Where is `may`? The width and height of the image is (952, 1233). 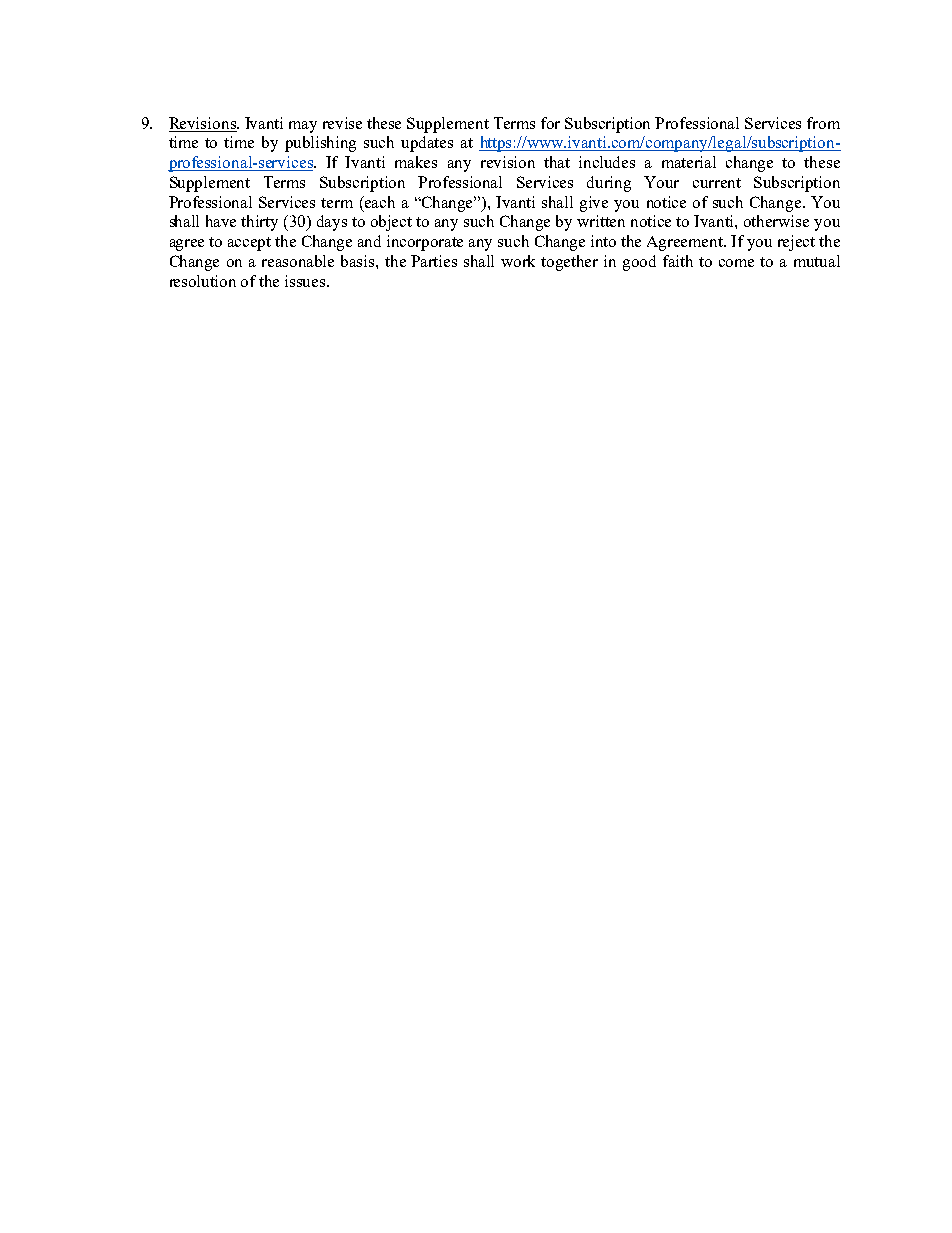 may is located at coordinates (303, 127).
